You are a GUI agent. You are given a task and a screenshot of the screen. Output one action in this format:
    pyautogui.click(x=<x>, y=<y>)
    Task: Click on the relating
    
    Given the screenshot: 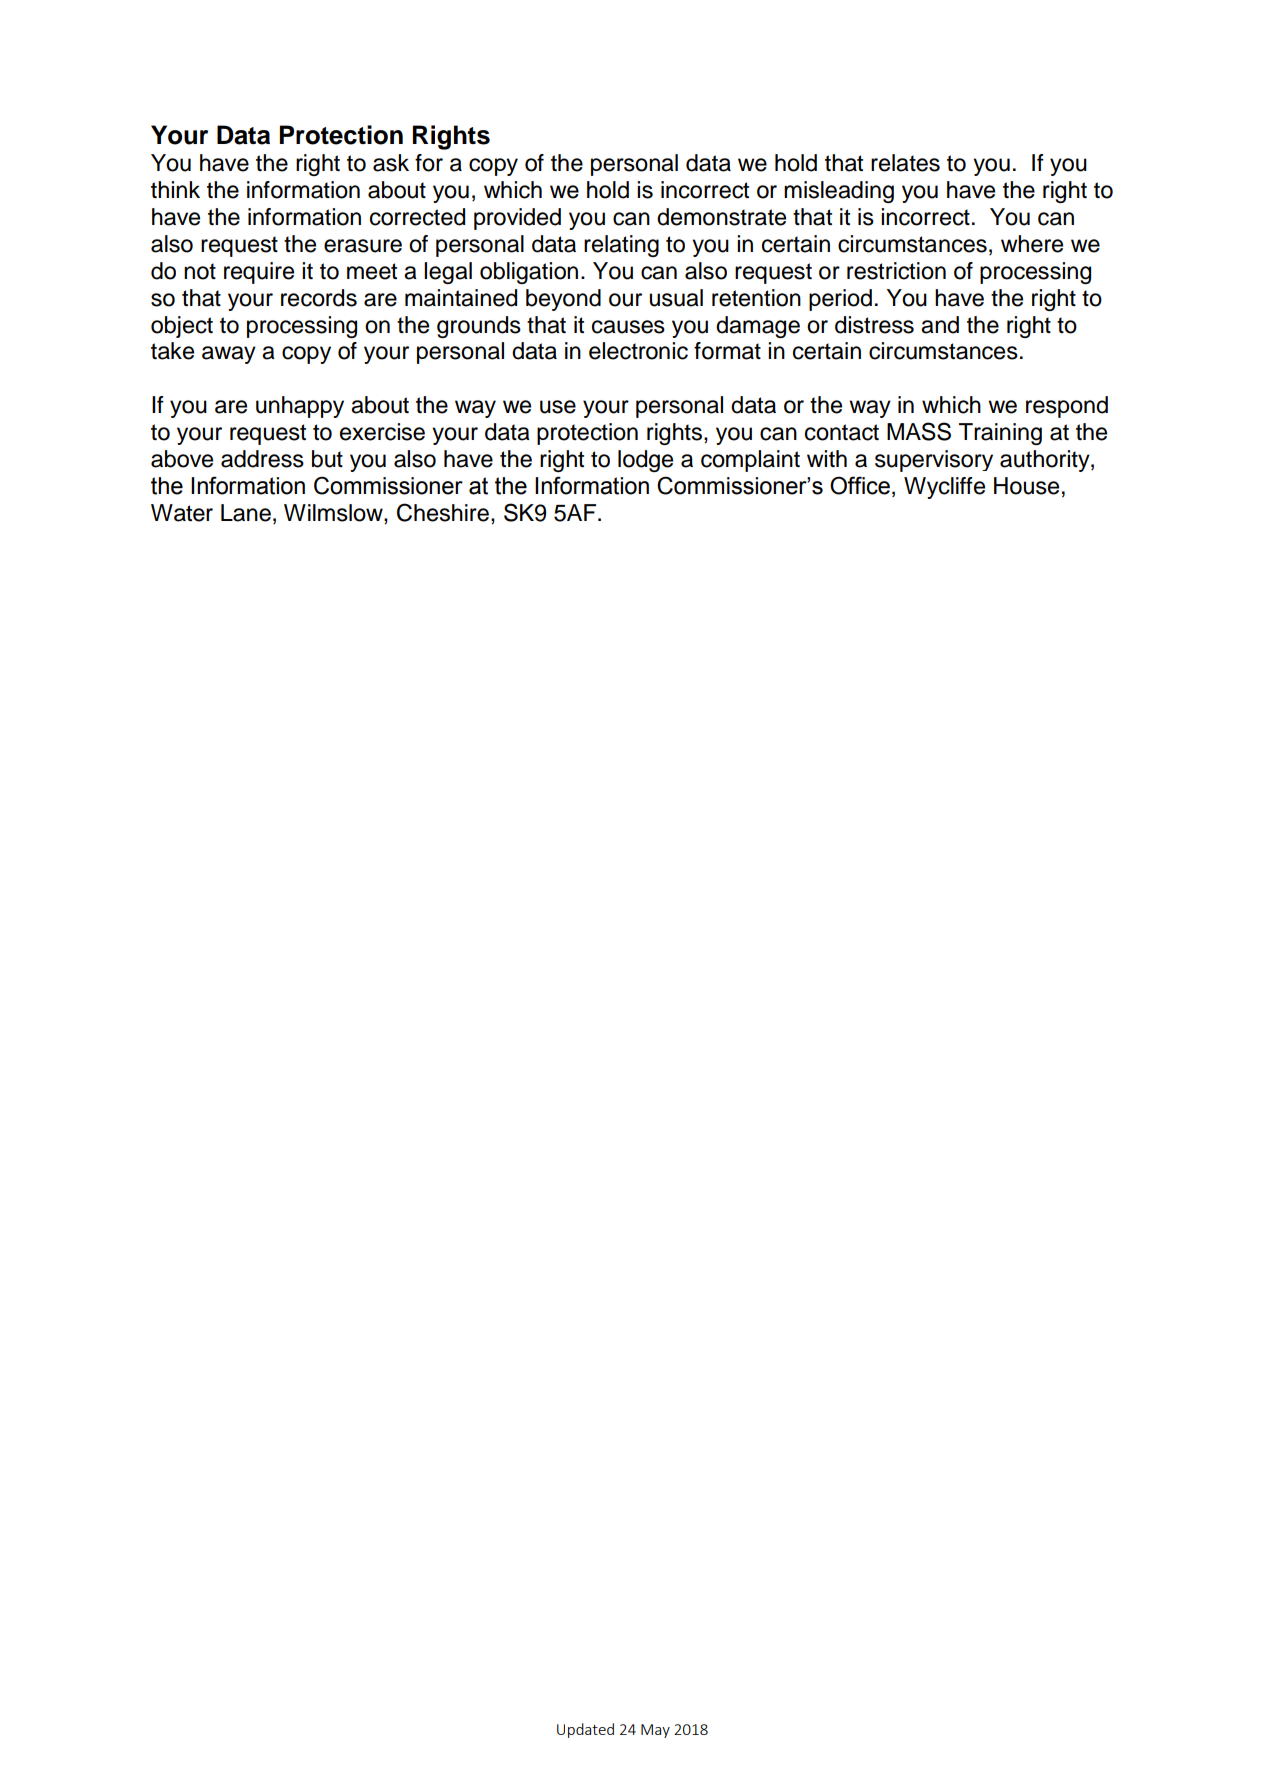 What is the action you would take?
    pyautogui.click(x=621, y=246)
